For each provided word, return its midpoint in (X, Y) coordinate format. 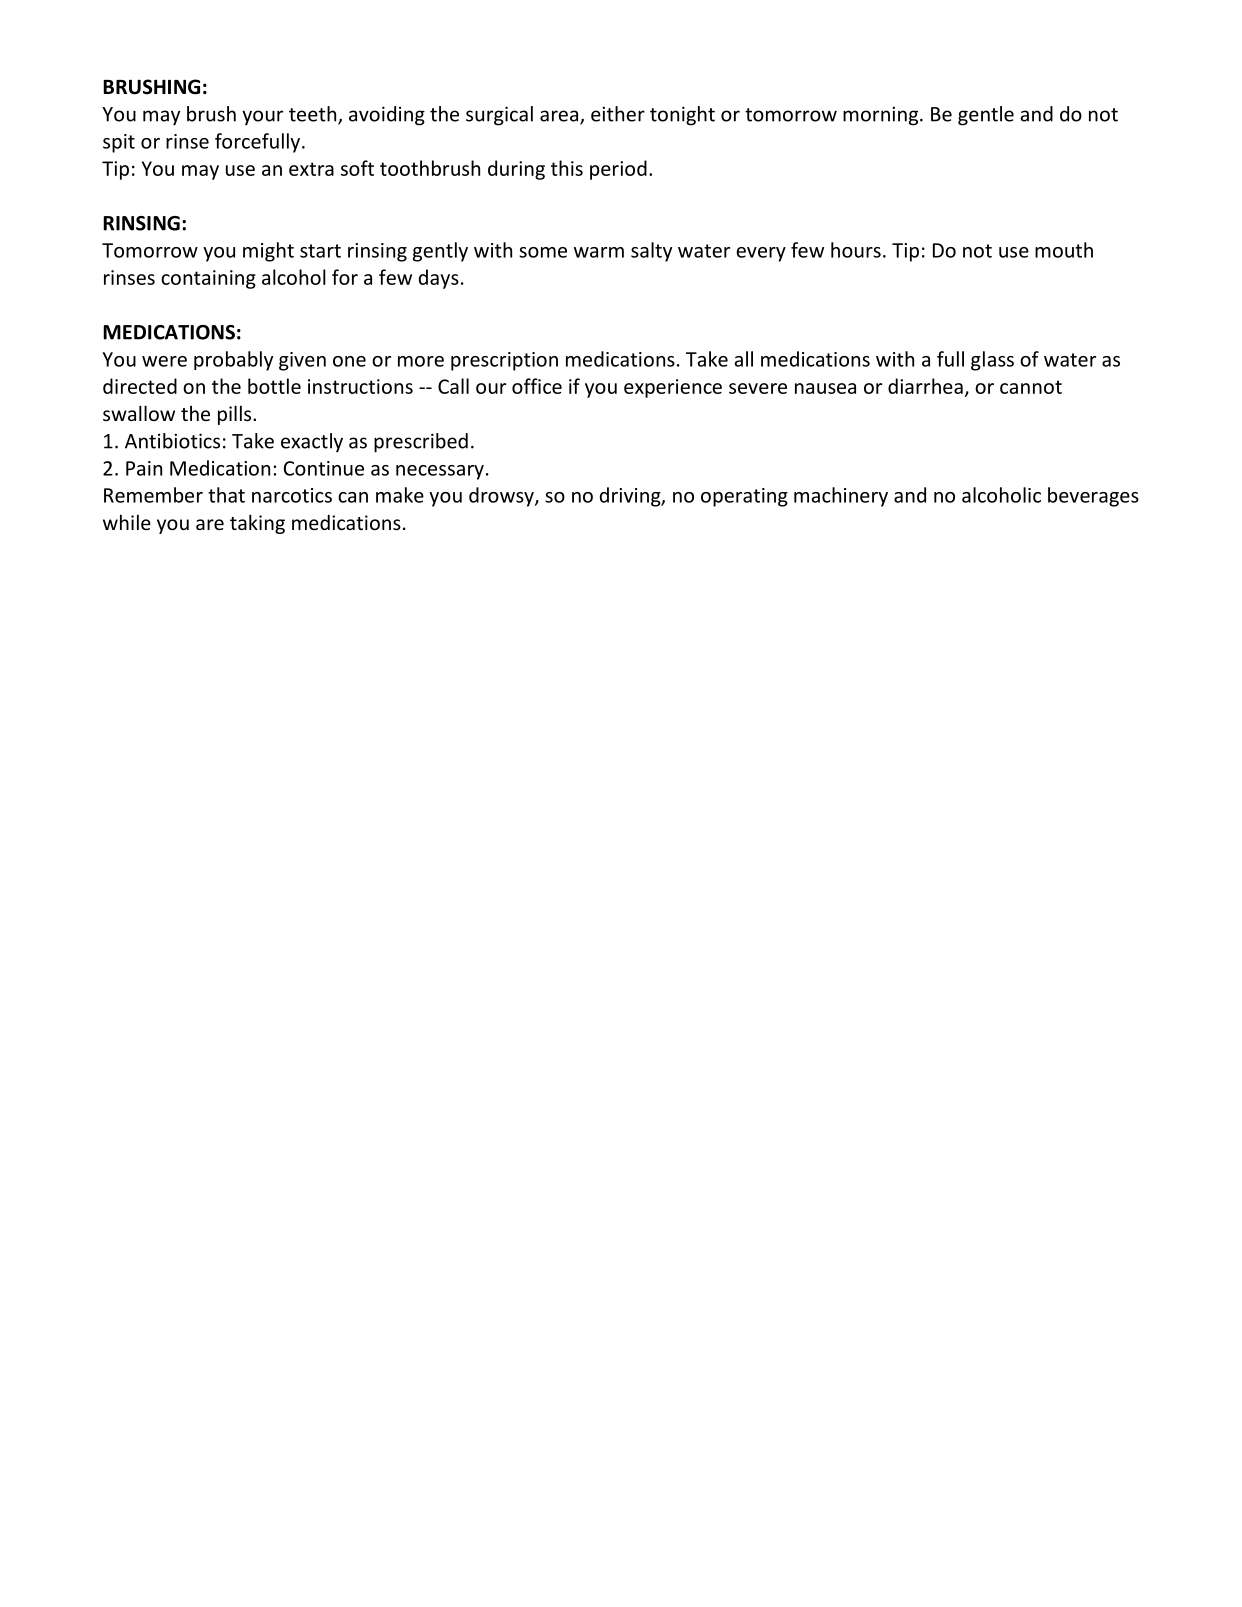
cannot (1031, 387)
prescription (504, 361)
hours (856, 250)
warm (599, 252)
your (262, 117)
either (618, 114)
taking (257, 524)
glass (992, 361)
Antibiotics (172, 441)
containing (208, 279)
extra (311, 169)
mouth (1064, 250)
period (618, 170)
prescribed (421, 443)
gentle (986, 116)
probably (233, 361)
